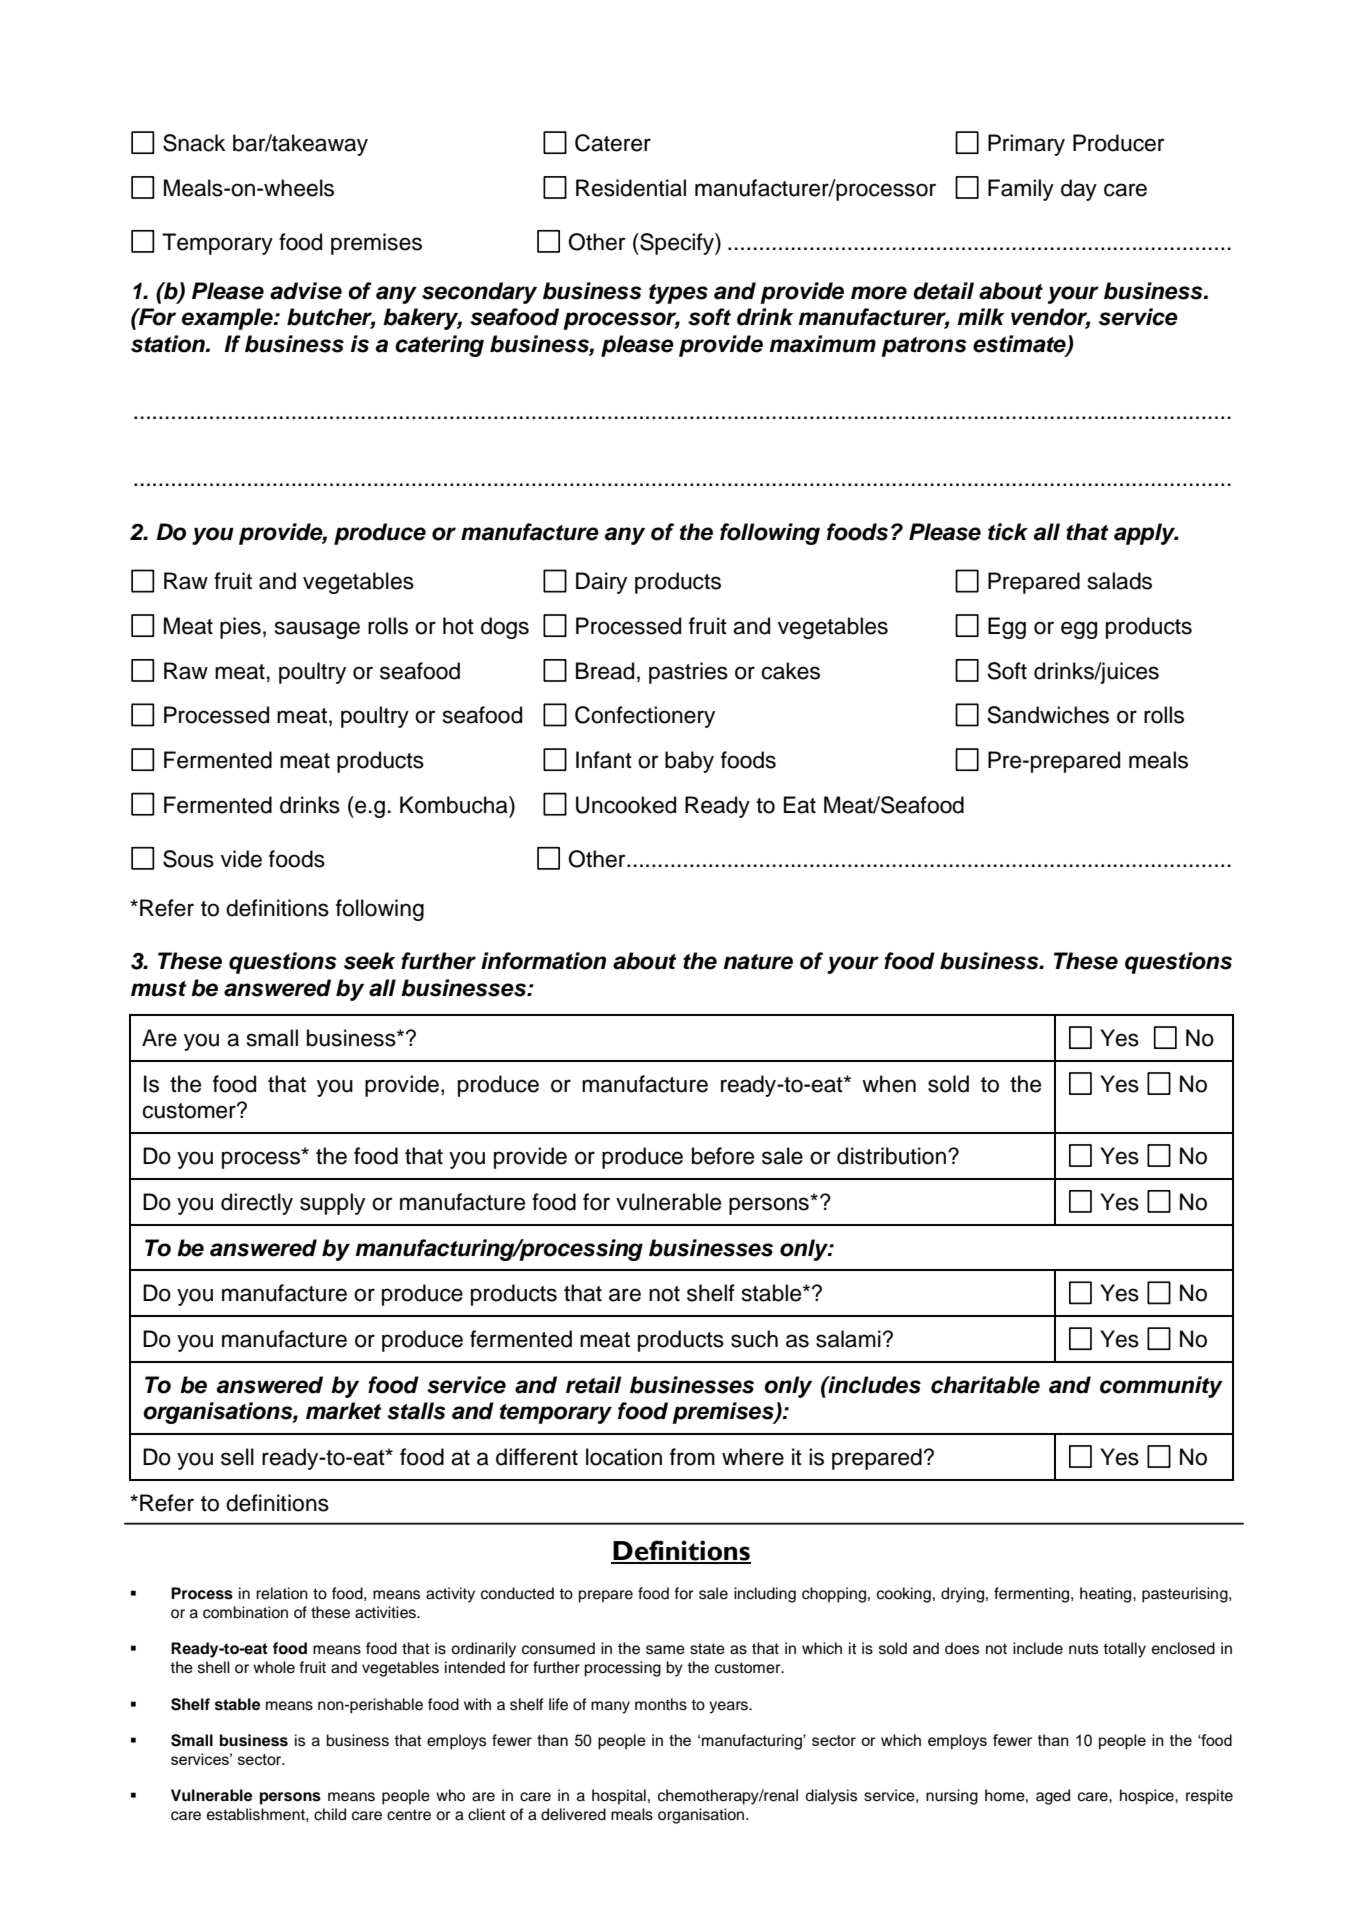 The height and width of the document is (1927, 1363). I want to click on community, so click(1161, 1387).
